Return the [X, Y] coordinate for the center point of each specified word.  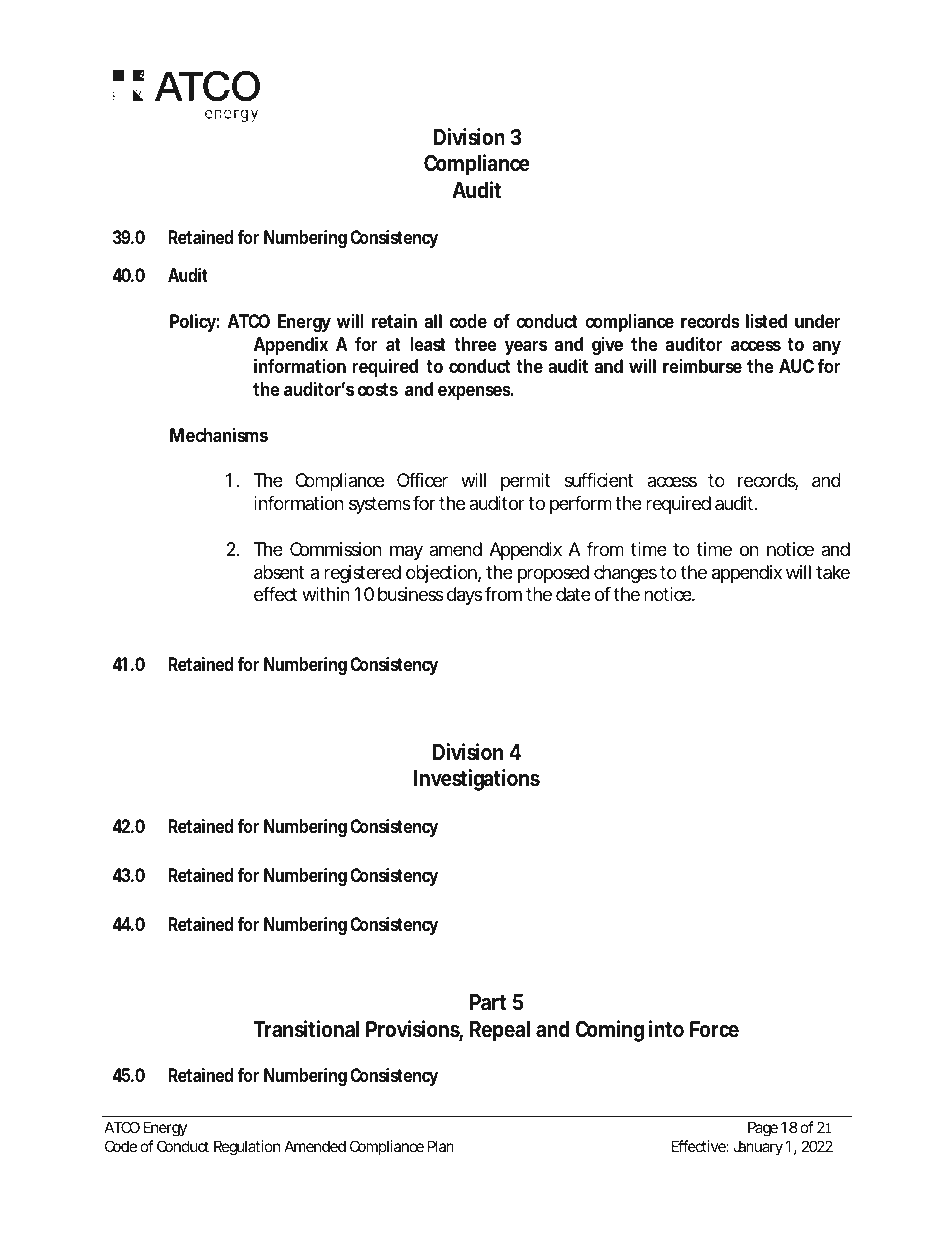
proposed [553, 574]
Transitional [306, 1029]
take [833, 572]
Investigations [477, 780]
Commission [336, 549]
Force [714, 1029]
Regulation [247, 1148]
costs [378, 389]
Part [488, 1002]
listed [766, 321]
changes [625, 574]
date [573, 594]
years [526, 347]
